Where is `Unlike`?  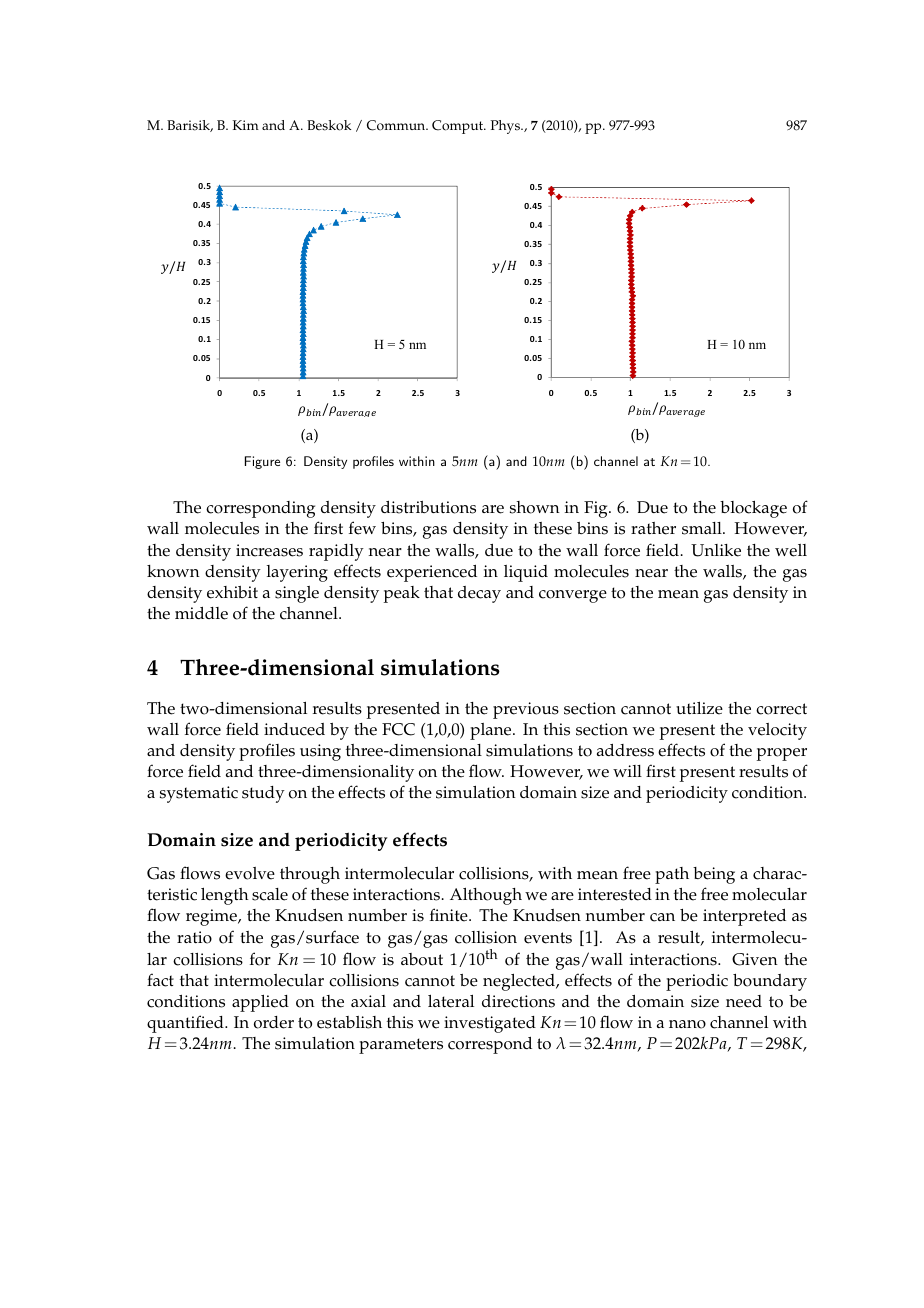 Unlike is located at coordinates (716, 550).
